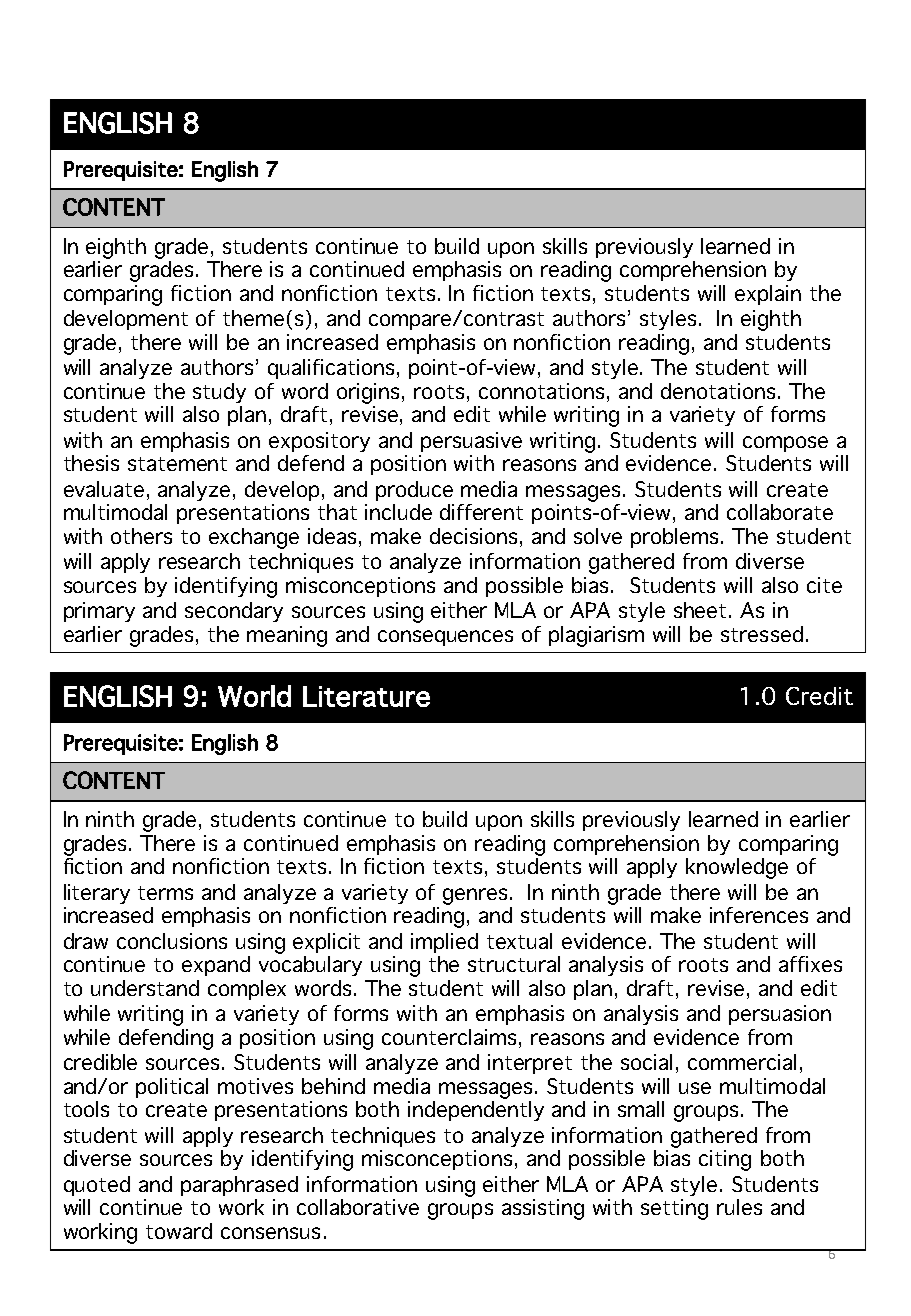  Describe the element at coordinates (768, 295) in the screenshot. I see `explain` at that location.
